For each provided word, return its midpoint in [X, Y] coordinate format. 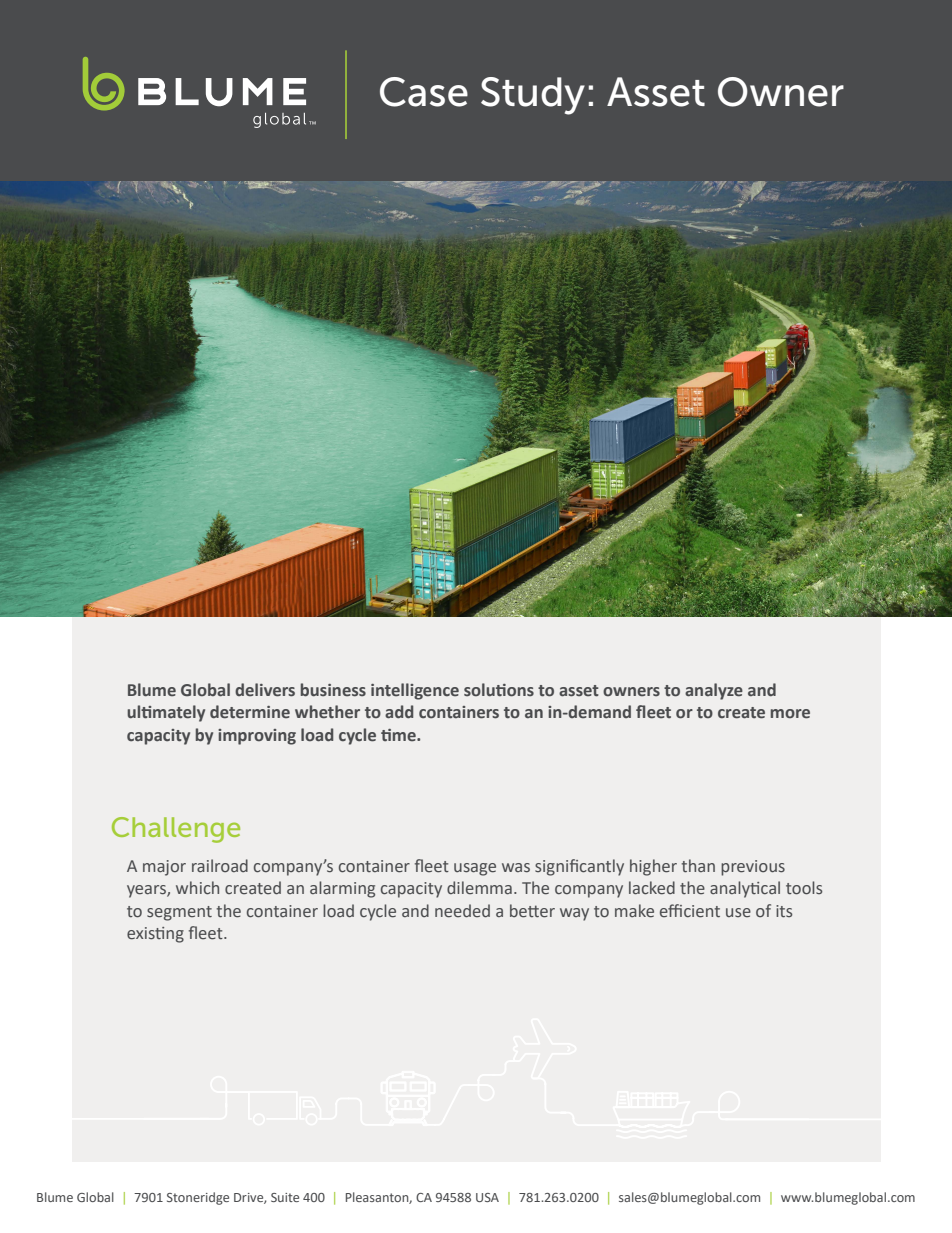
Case [424, 92]
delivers [265, 690]
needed [462, 911]
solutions [499, 690]
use [738, 912]
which [197, 888]
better [532, 911]
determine [250, 712]
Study [533, 96]
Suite [285, 1197]
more [790, 714]
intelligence [415, 691]
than [698, 866]
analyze [714, 691]
